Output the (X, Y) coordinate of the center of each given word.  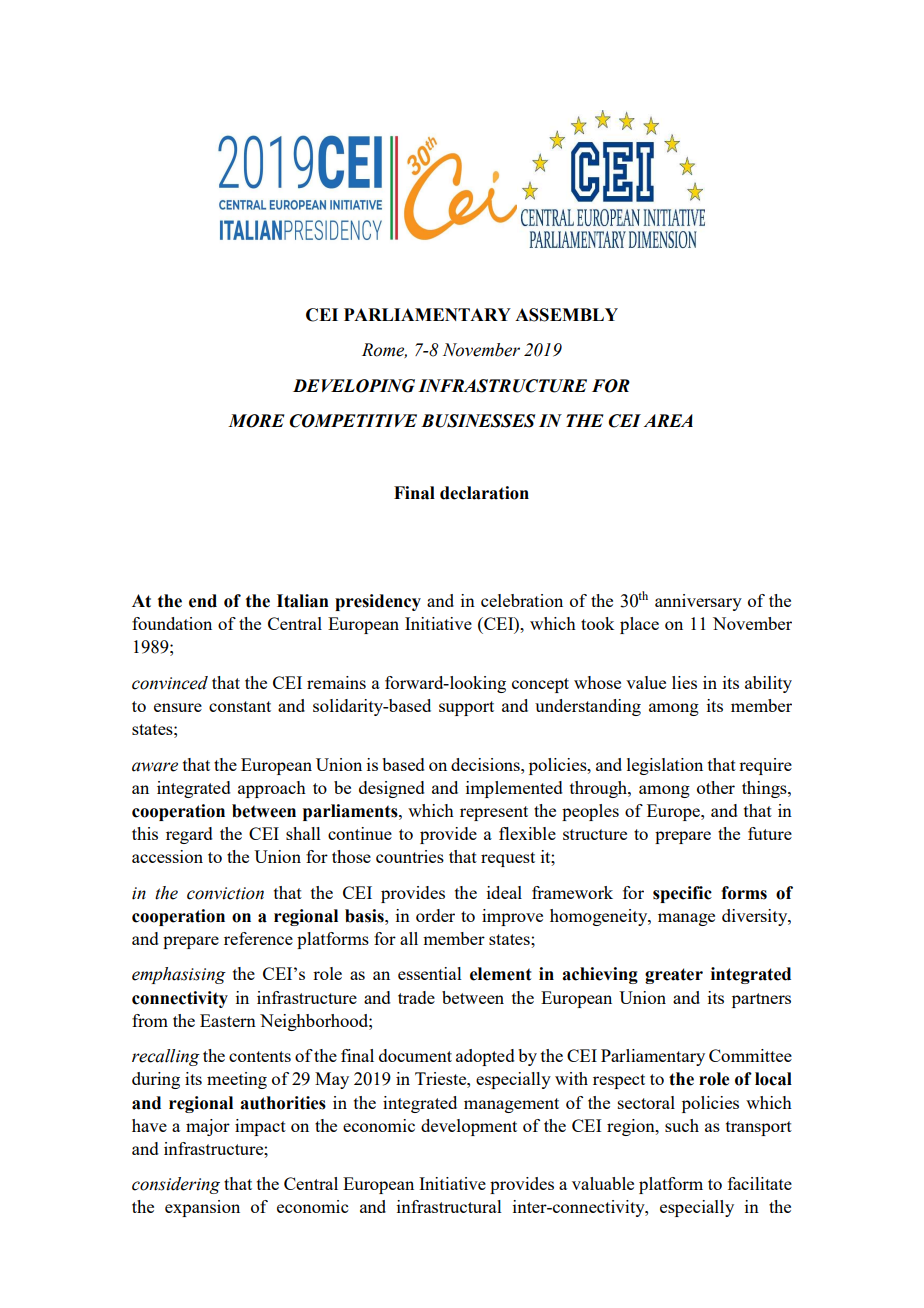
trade (416, 997)
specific (682, 894)
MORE (256, 421)
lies (684, 682)
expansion (202, 1208)
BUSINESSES (478, 421)
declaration (484, 493)
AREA (668, 420)
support (466, 708)
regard (189, 835)
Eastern (228, 1020)
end (203, 601)
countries (410, 856)
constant (240, 706)
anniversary (698, 602)
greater (674, 976)
